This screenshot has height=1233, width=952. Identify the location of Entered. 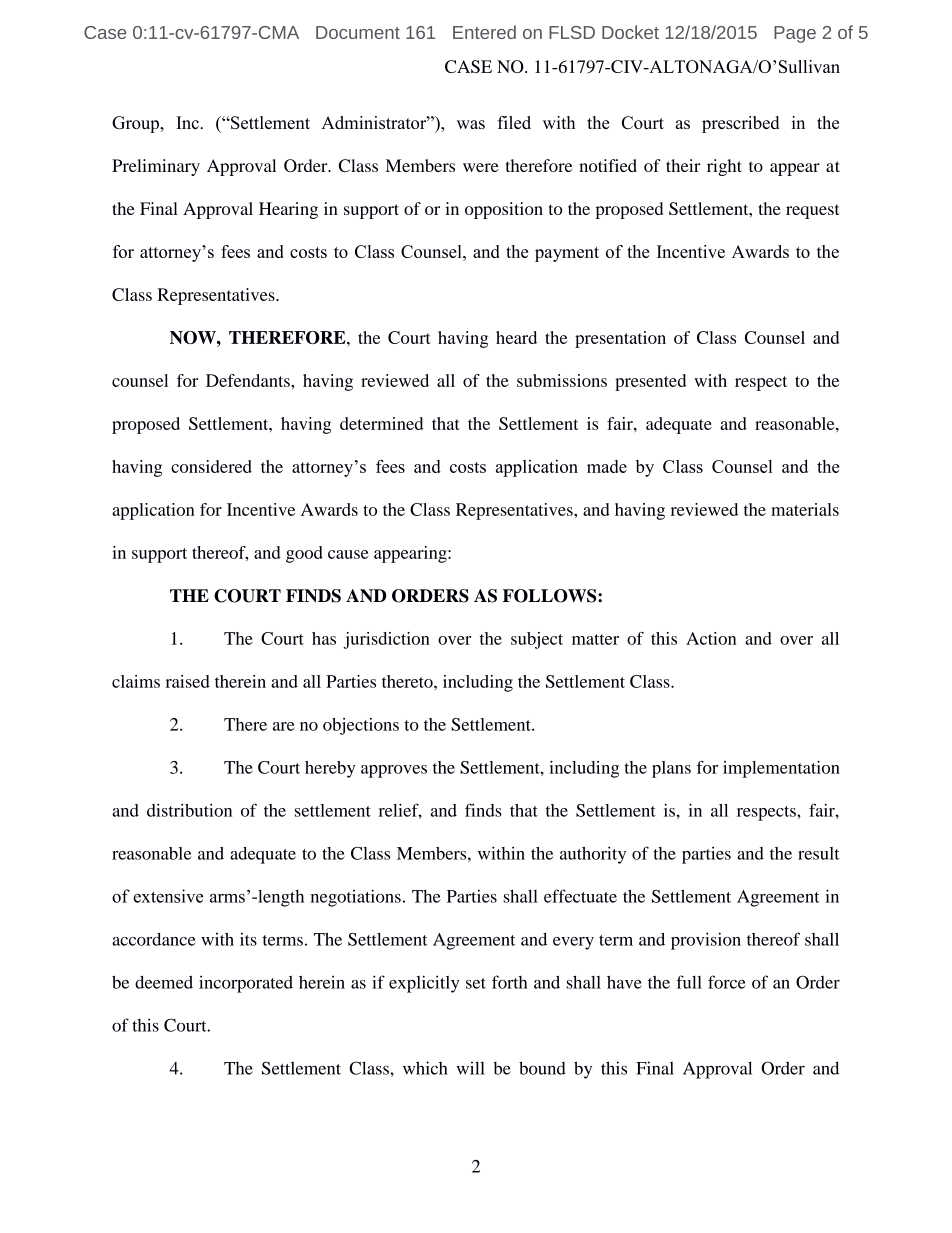
(484, 32).
